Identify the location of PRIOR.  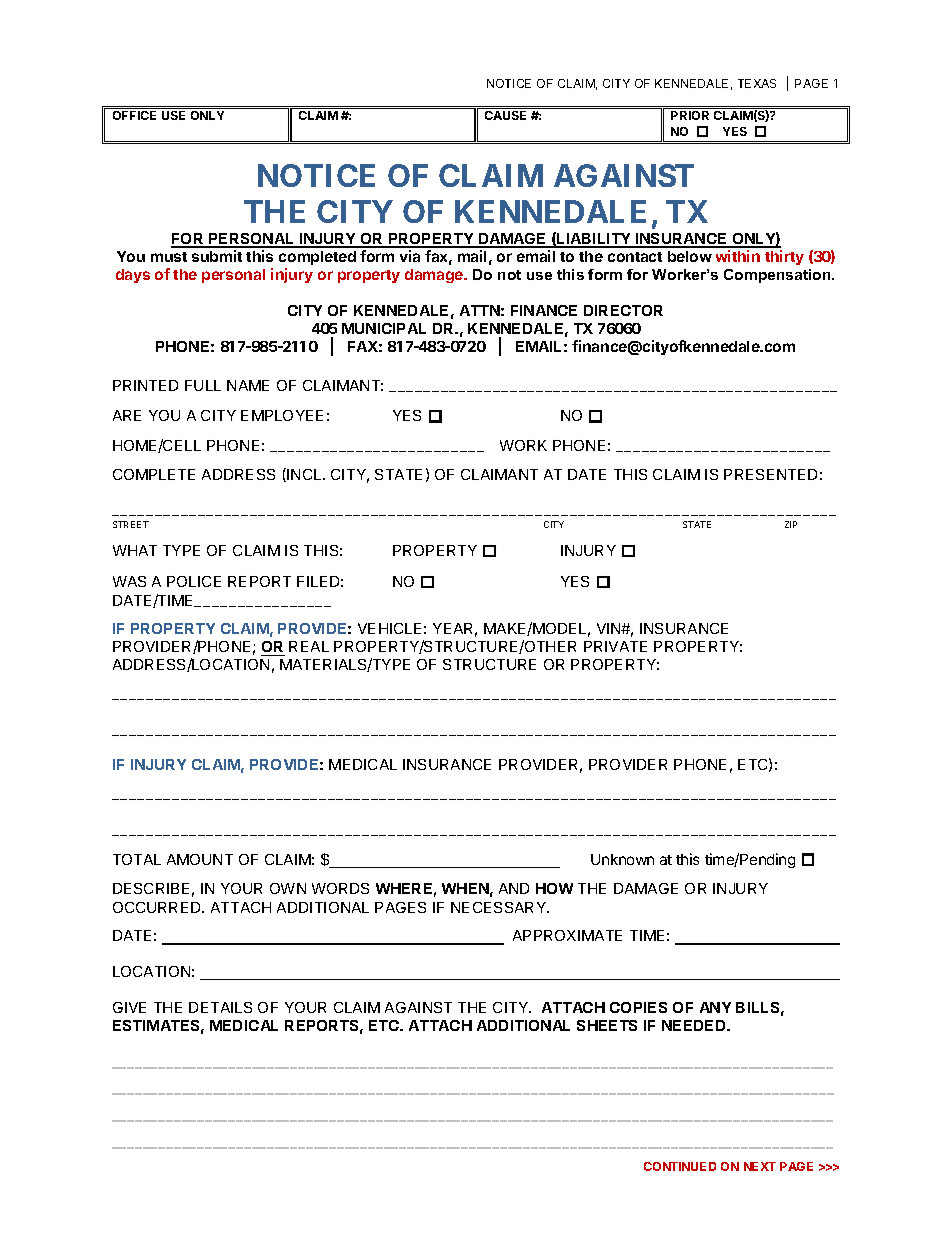
(690, 115).
